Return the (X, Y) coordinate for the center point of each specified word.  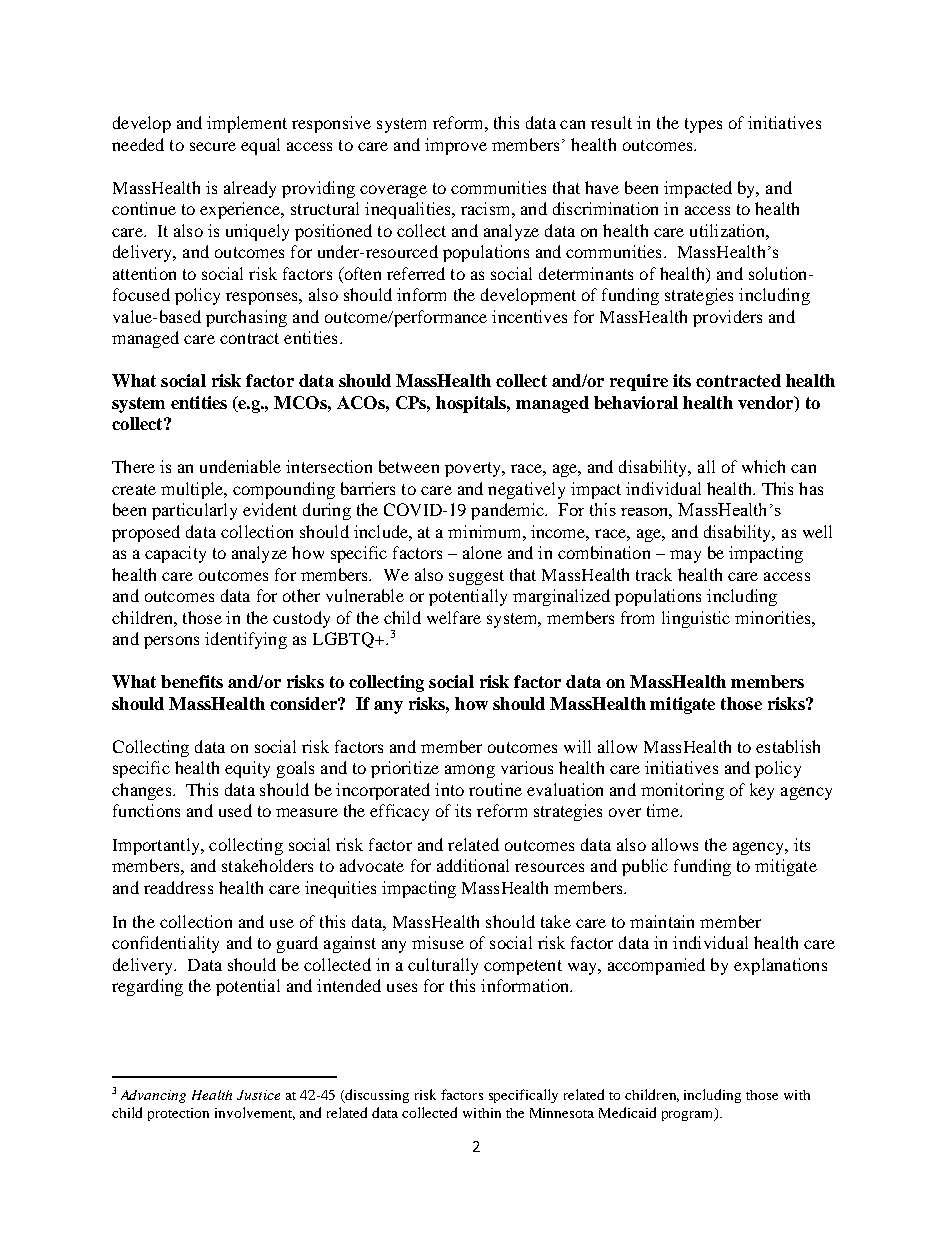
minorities (774, 617)
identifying (246, 640)
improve (456, 146)
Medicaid (627, 1112)
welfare (454, 617)
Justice (258, 1095)
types (703, 125)
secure (213, 146)
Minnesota (562, 1113)
